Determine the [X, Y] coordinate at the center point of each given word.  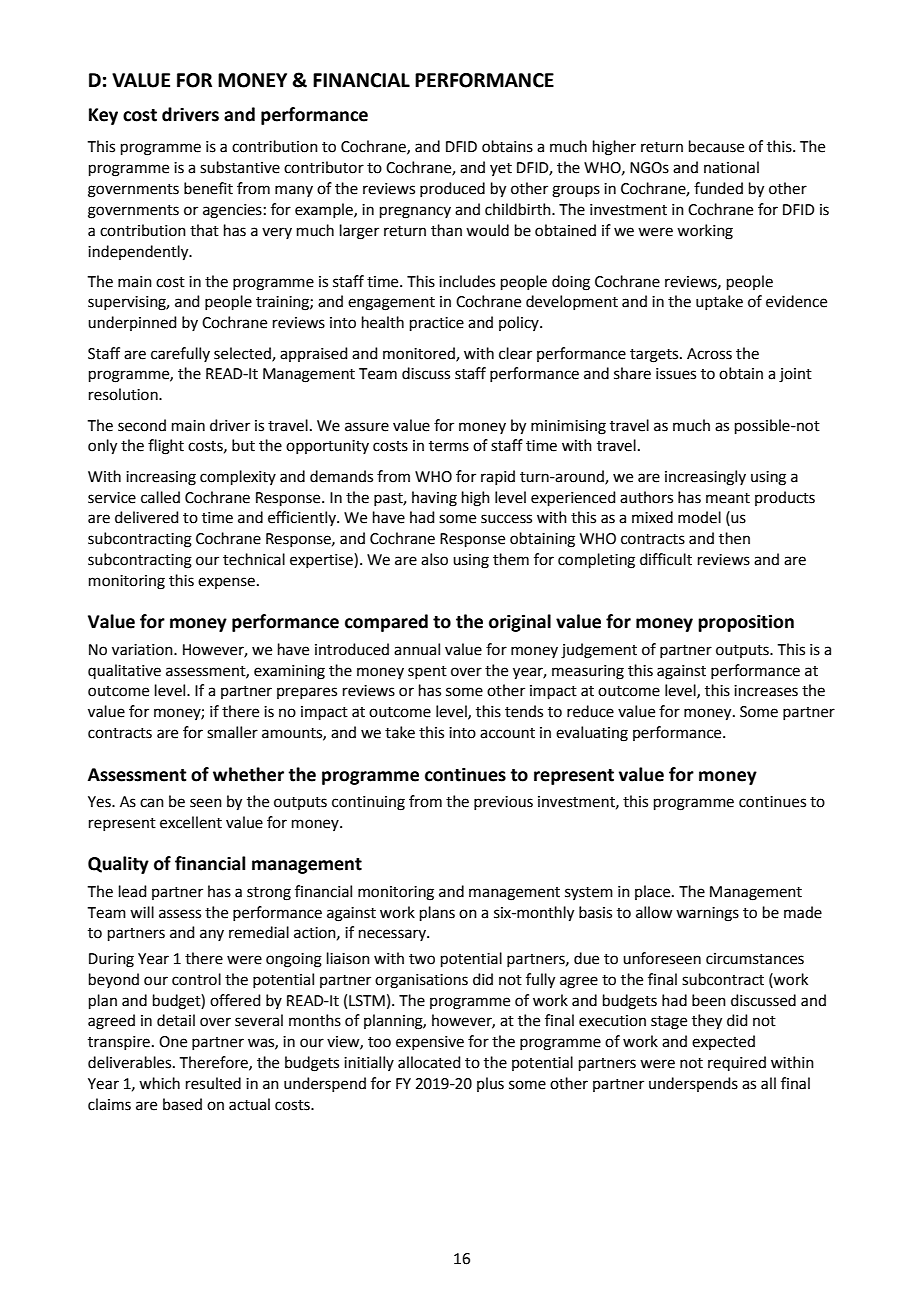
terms [449, 446]
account [507, 733]
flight [166, 447]
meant [728, 498]
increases [766, 691]
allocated [429, 1062]
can [152, 803]
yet [501, 169]
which [159, 1083]
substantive [240, 167]
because [716, 146]
